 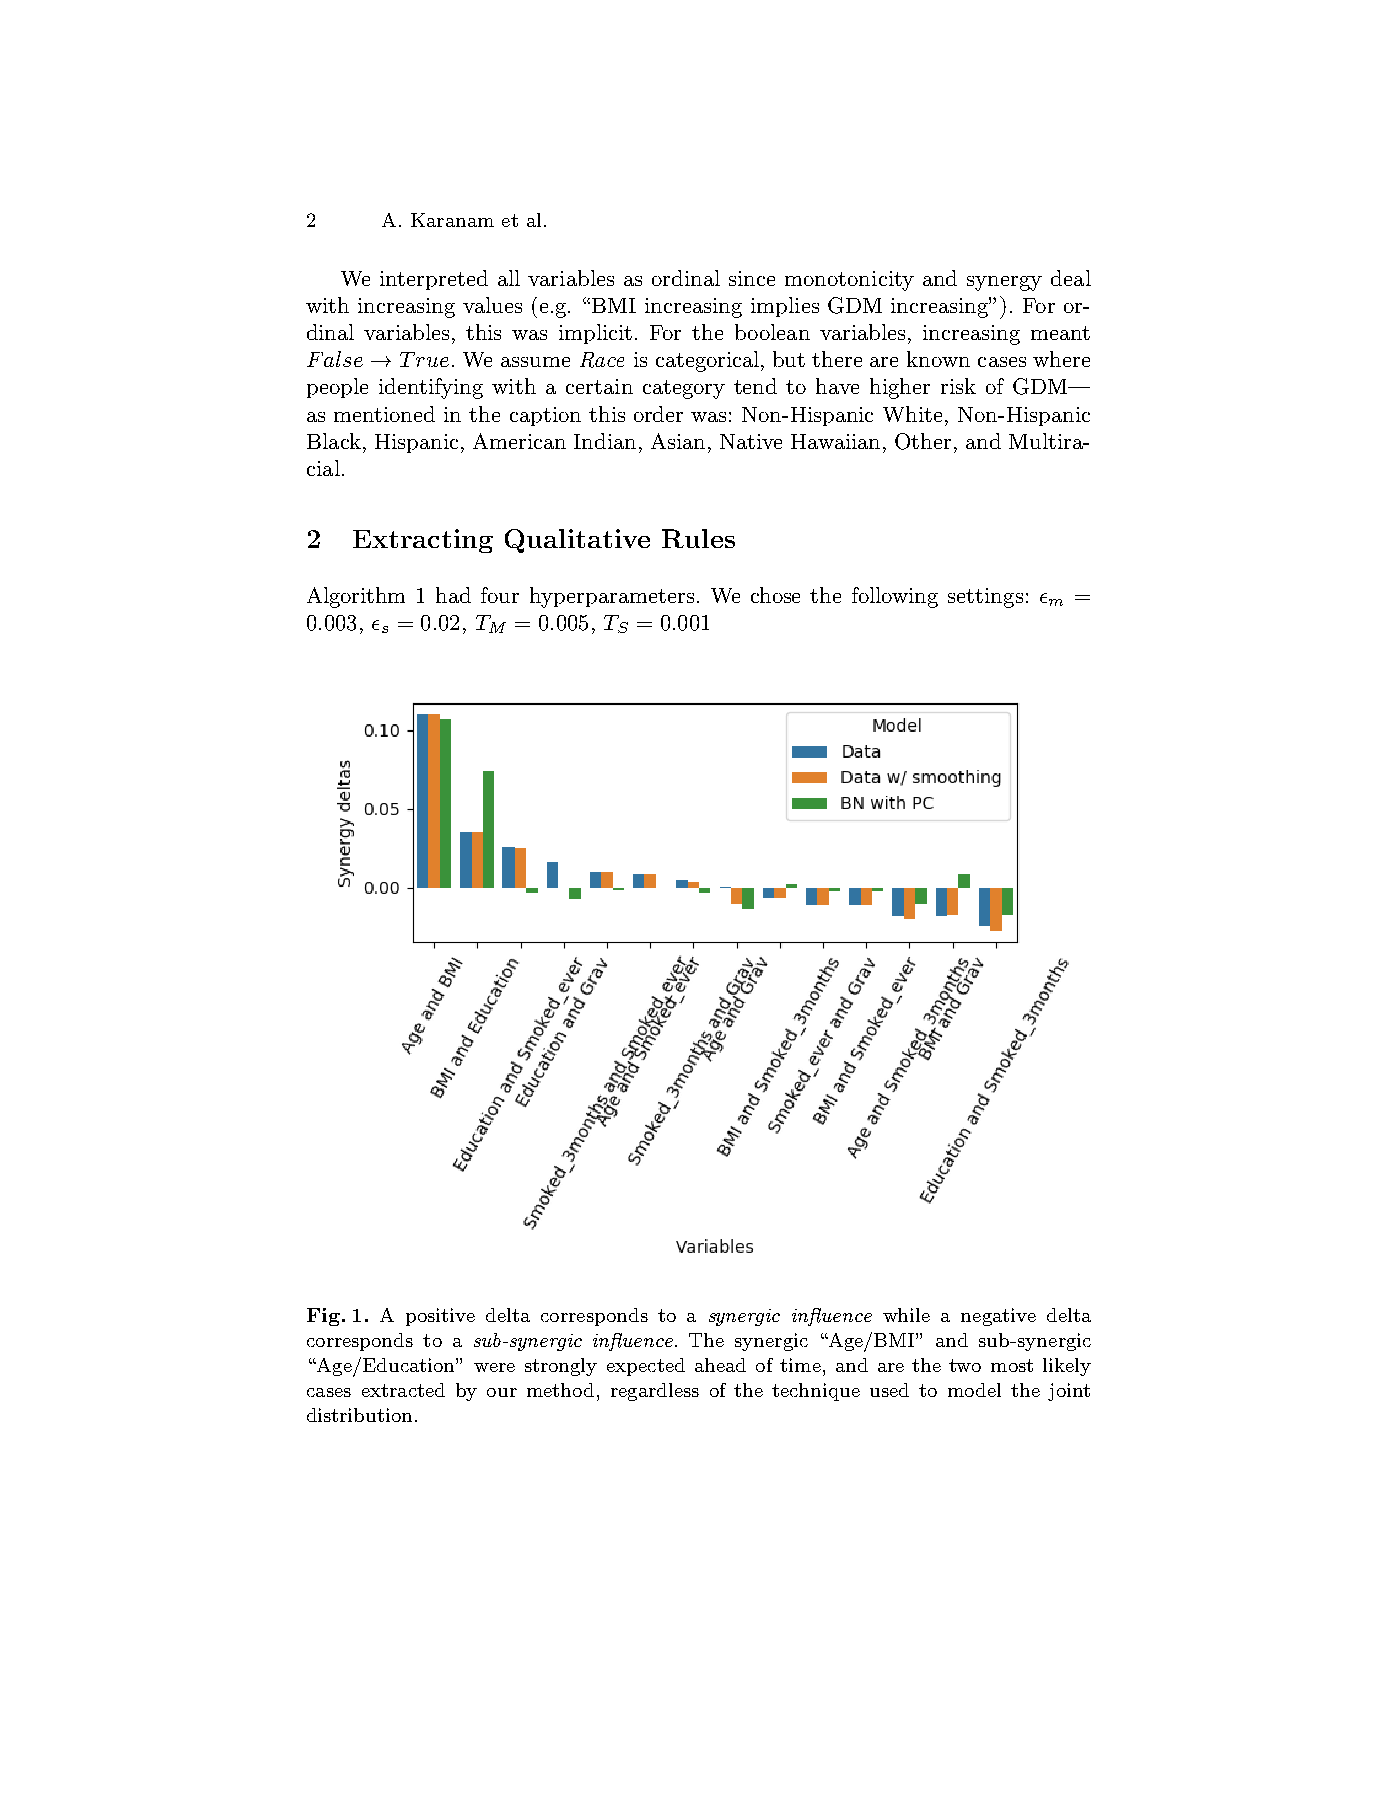 What do you see at coordinates (1004, 283) in the screenshot?
I see `synergy` at bounding box center [1004, 283].
